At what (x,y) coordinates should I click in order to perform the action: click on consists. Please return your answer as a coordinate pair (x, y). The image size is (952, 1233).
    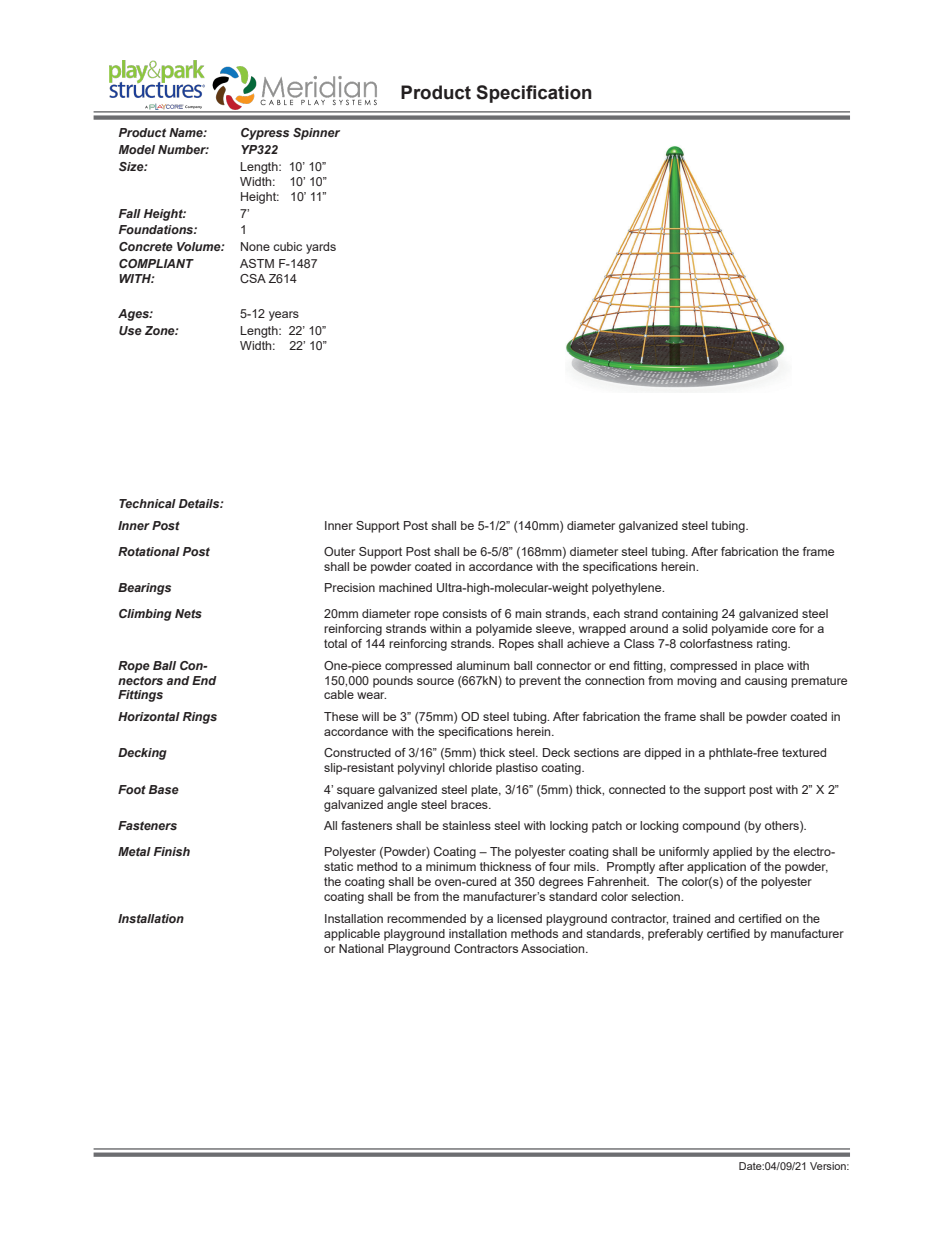
    Looking at the image, I should click on (464, 613).
